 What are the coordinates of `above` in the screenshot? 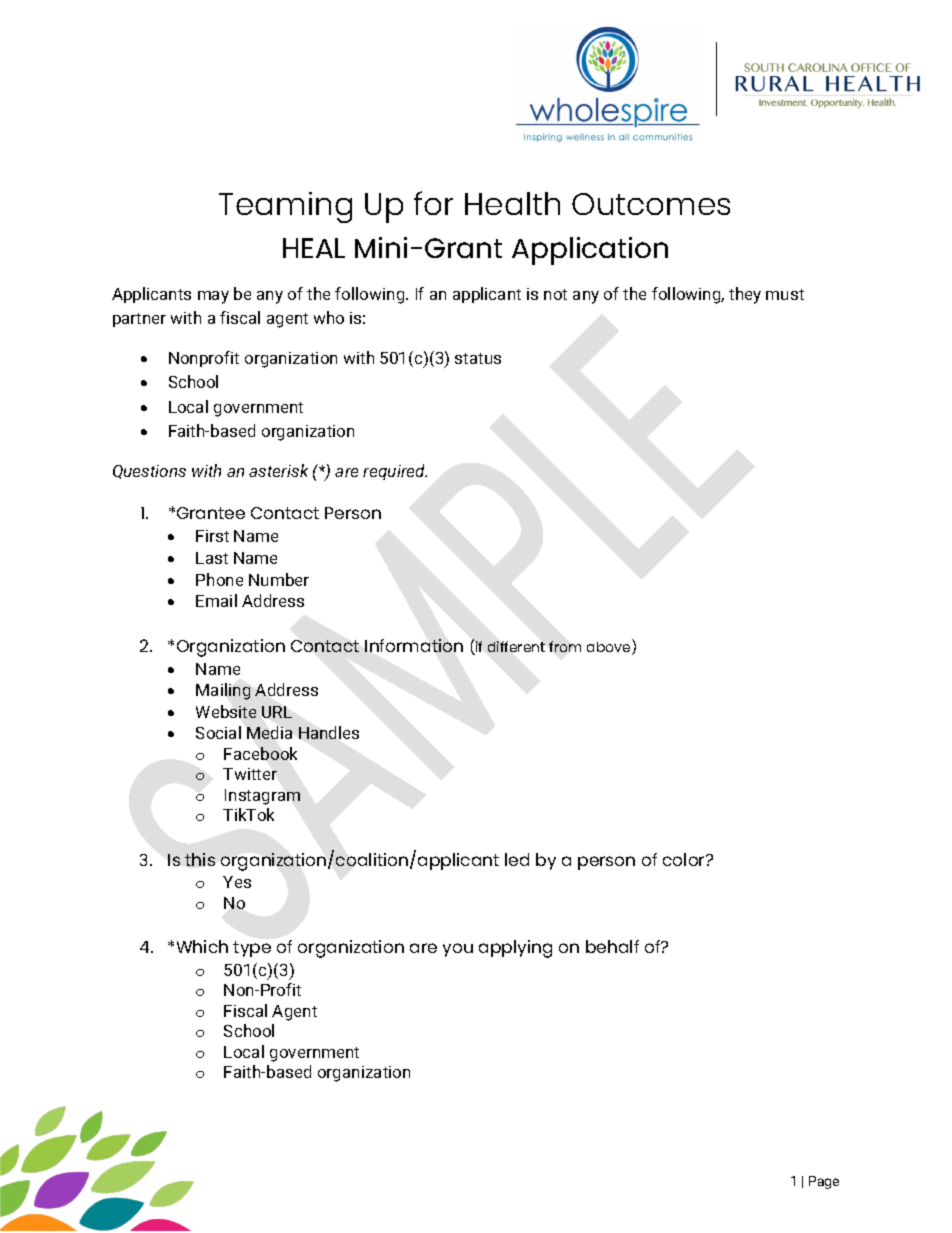 It's located at (610, 647).
